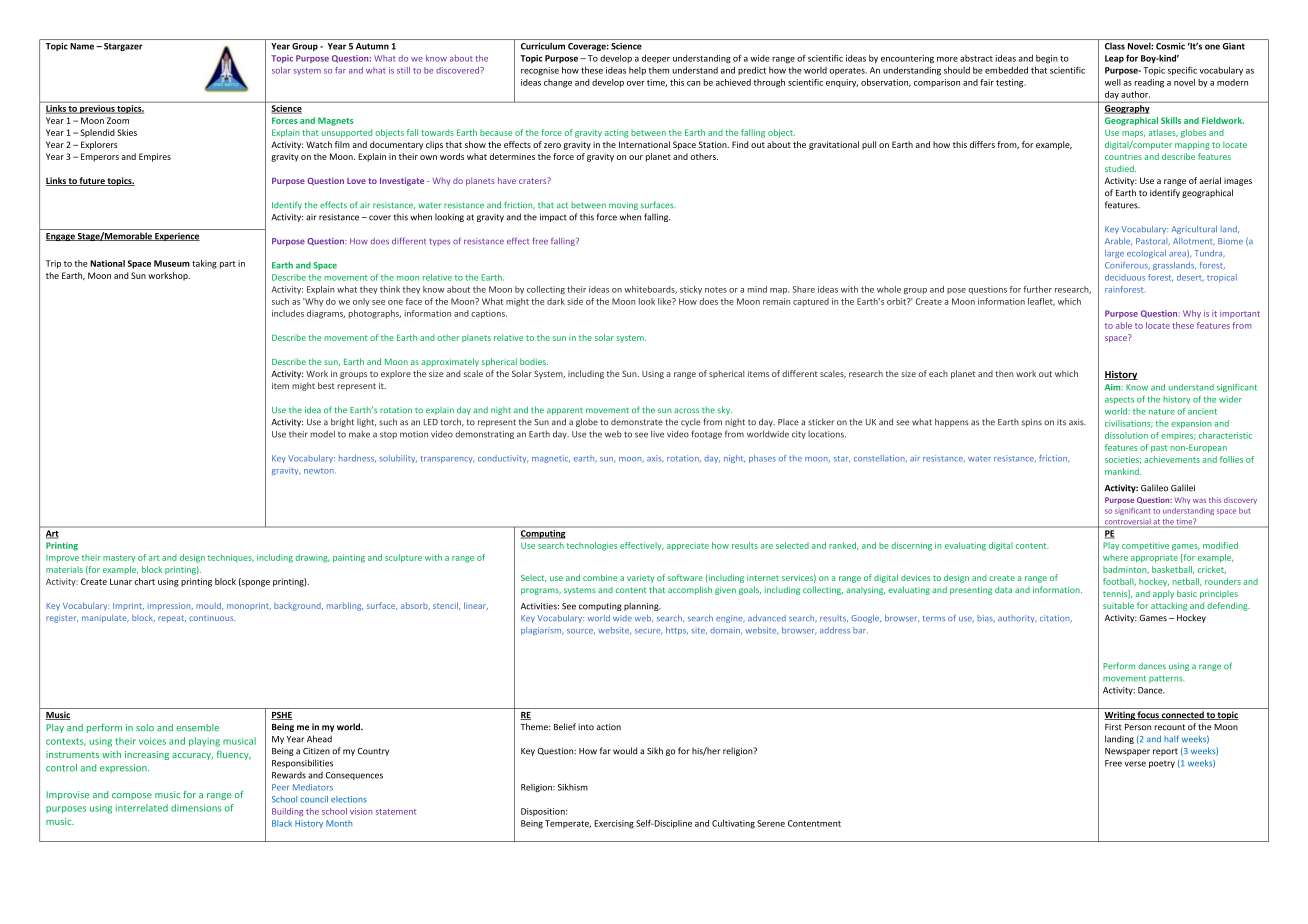 Image resolution: width=1308 pixels, height=924 pixels. Describe the element at coordinates (288, 313) in the screenshot. I see `includes` at that location.
